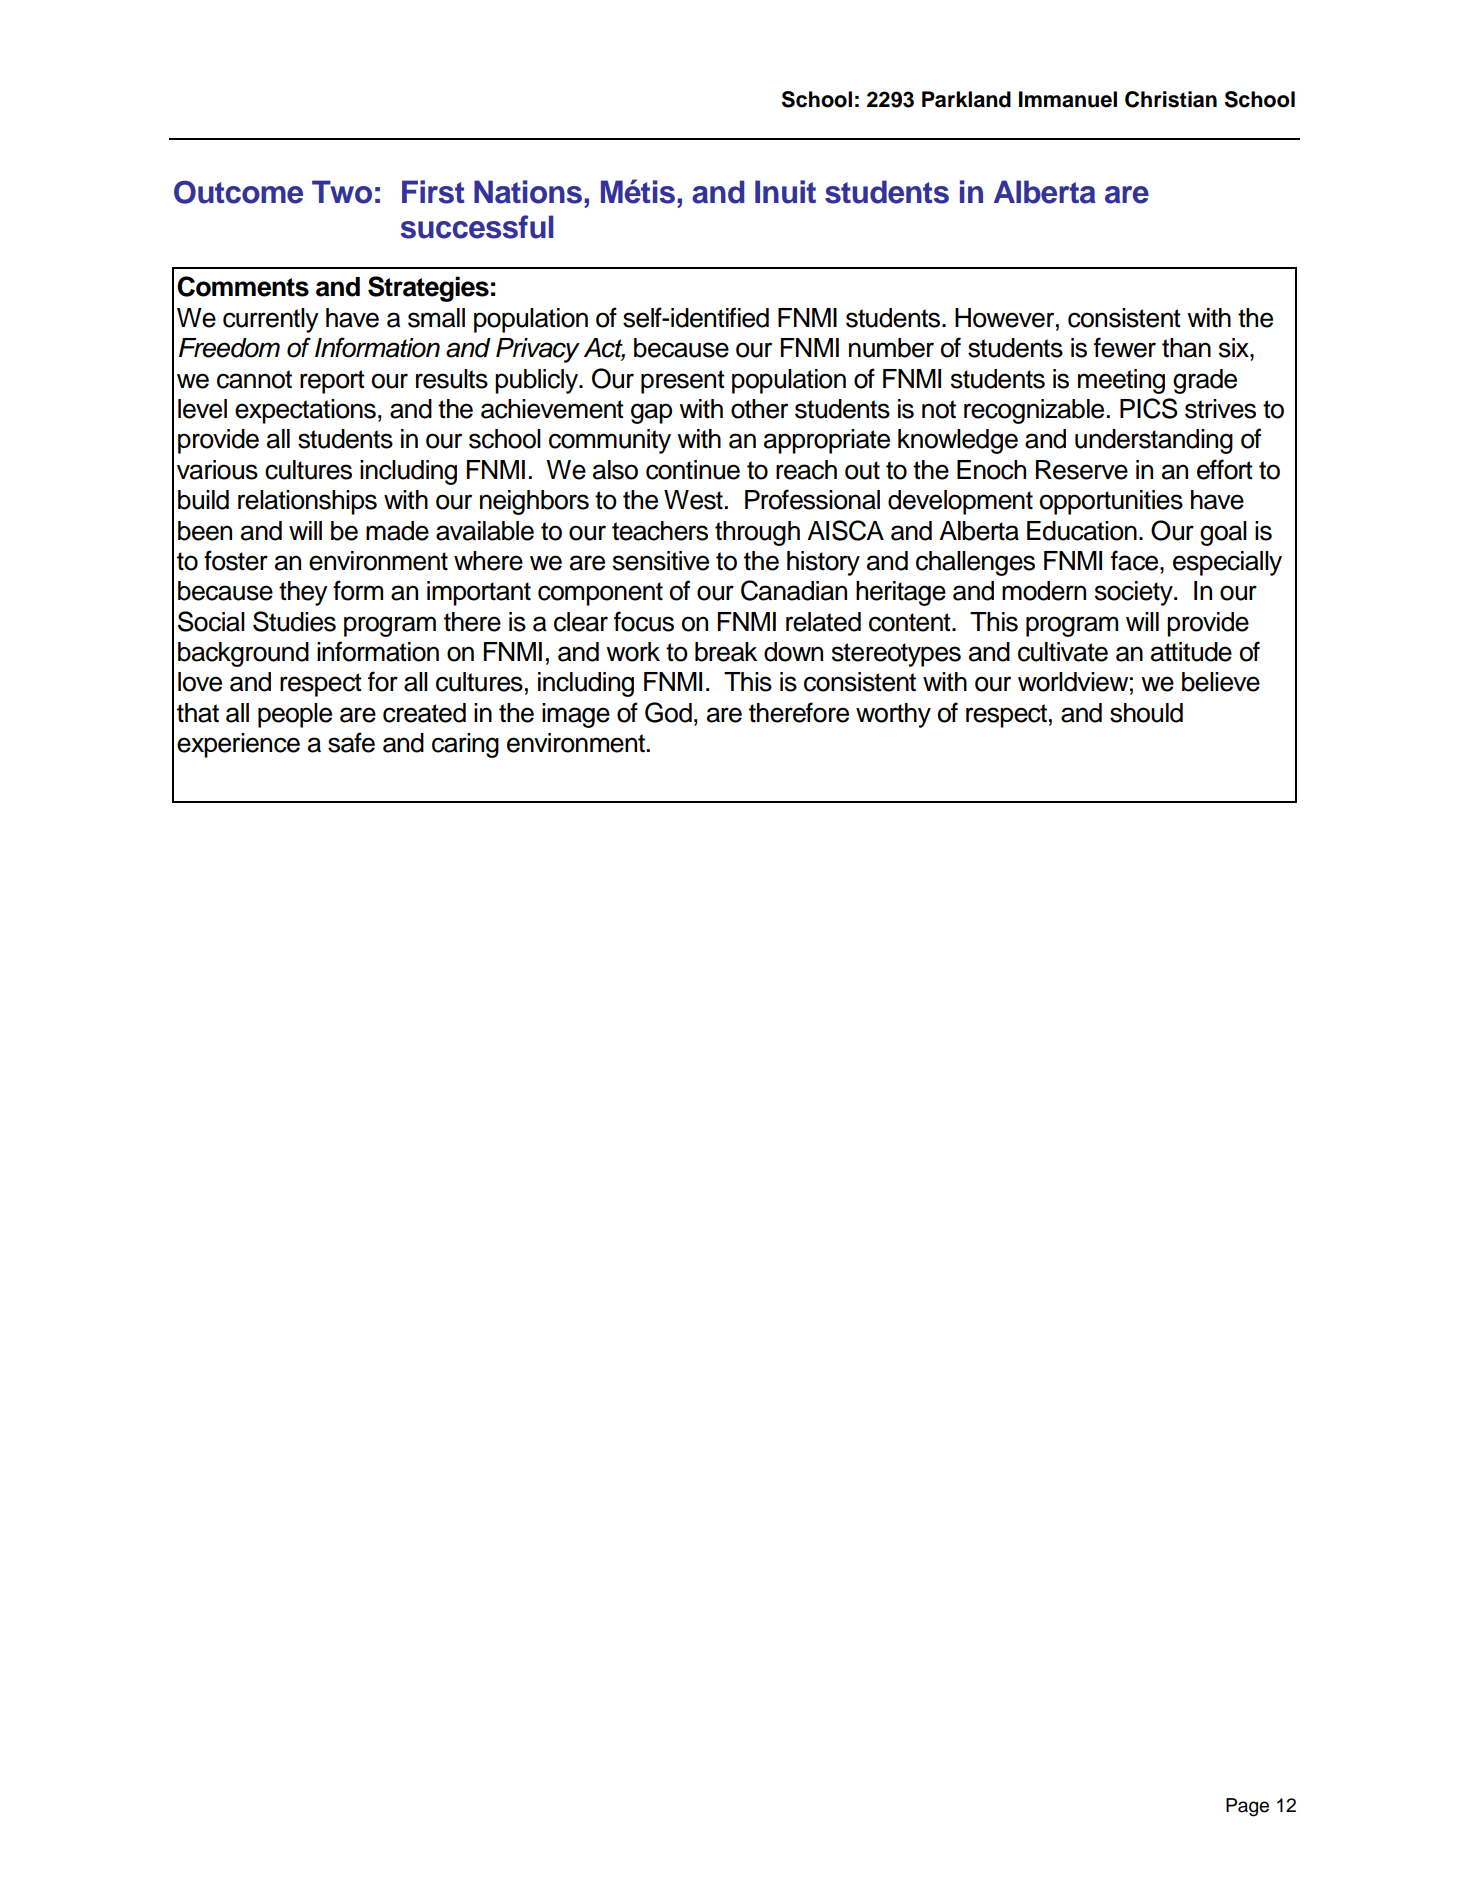 The height and width of the image is (1901, 1469). What do you see at coordinates (342, 192) in the image?
I see `Two` at bounding box center [342, 192].
